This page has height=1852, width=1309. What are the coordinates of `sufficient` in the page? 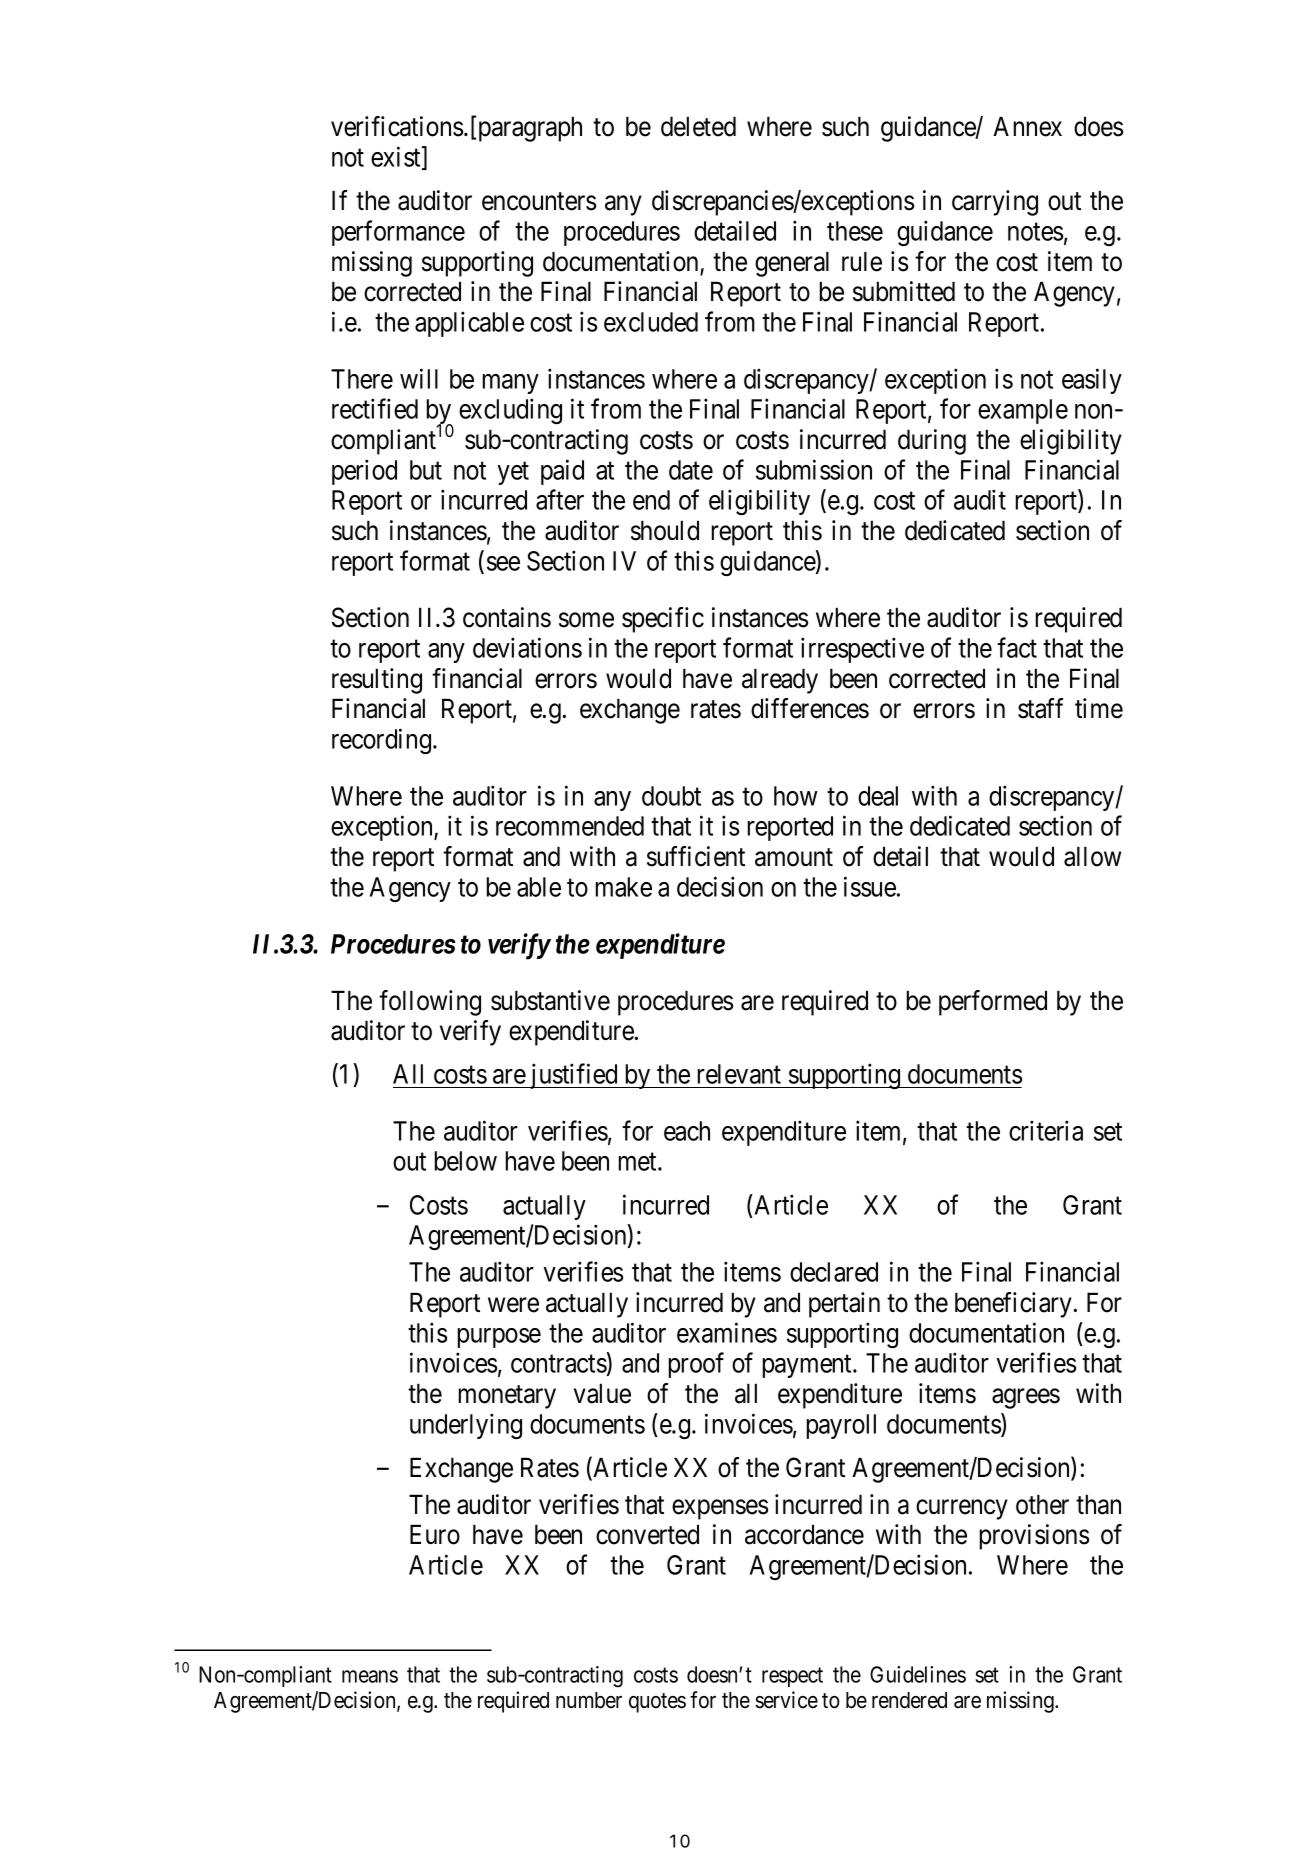 It's located at (696, 856).
